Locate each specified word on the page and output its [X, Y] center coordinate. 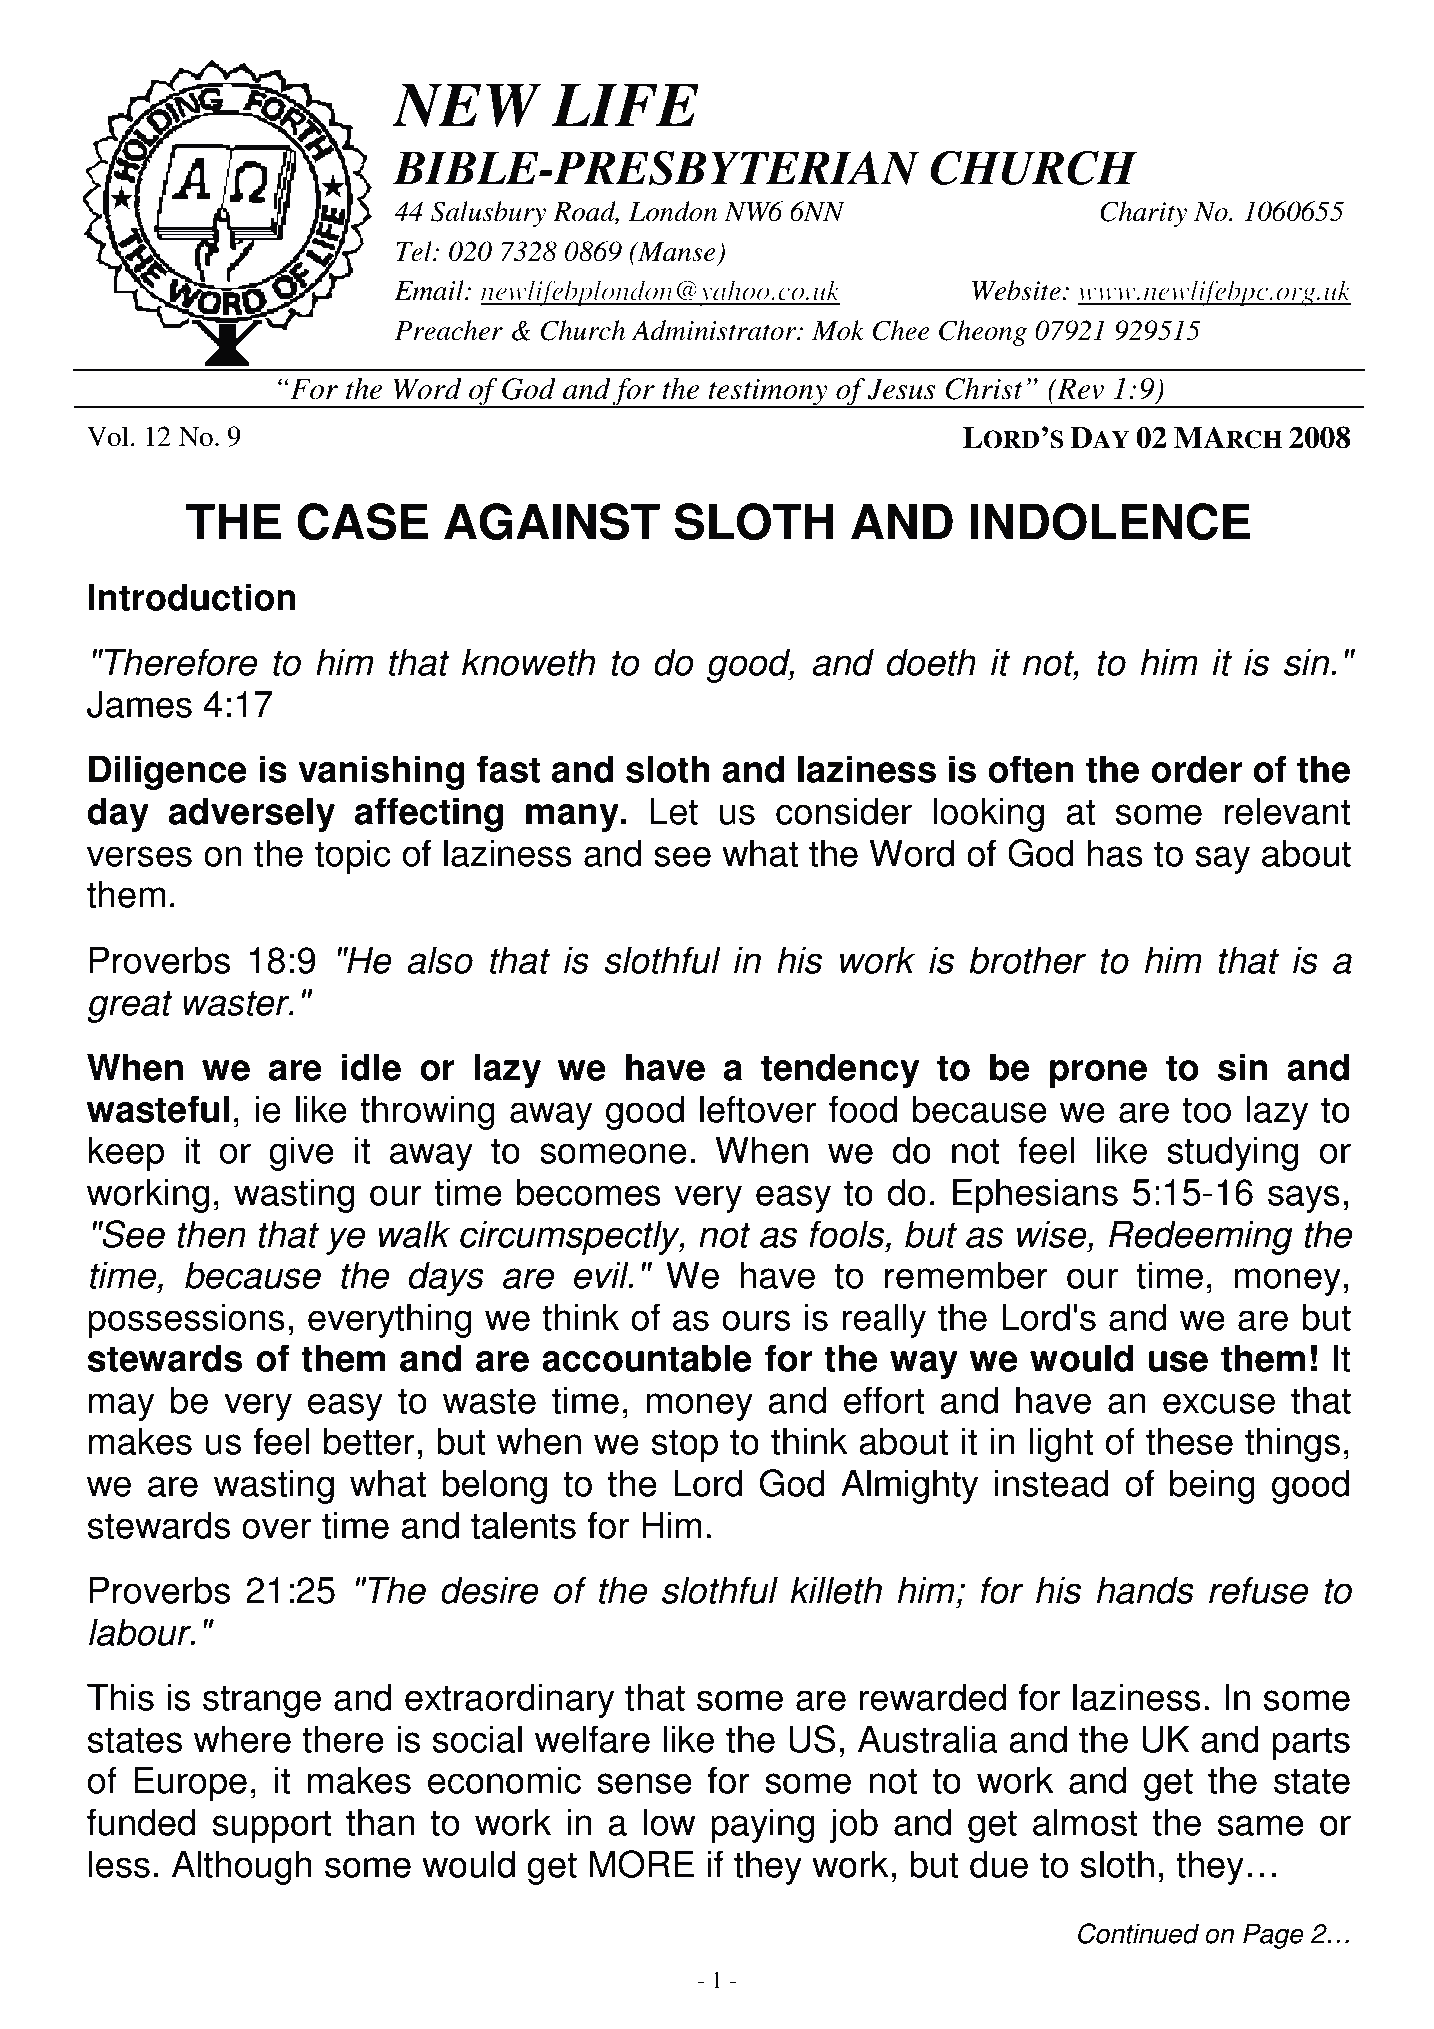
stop [685, 1446]
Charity [1143, 214]
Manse [676, 252]
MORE [642, 1864]
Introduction [192, 597]
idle [371, 1067]
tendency [840, 1070]
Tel [415, 251]
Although [242, 1867]
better [369, 1441]
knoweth [528, 662]
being [1212, 1486]
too [1206, 1110]
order [1196, 769]
